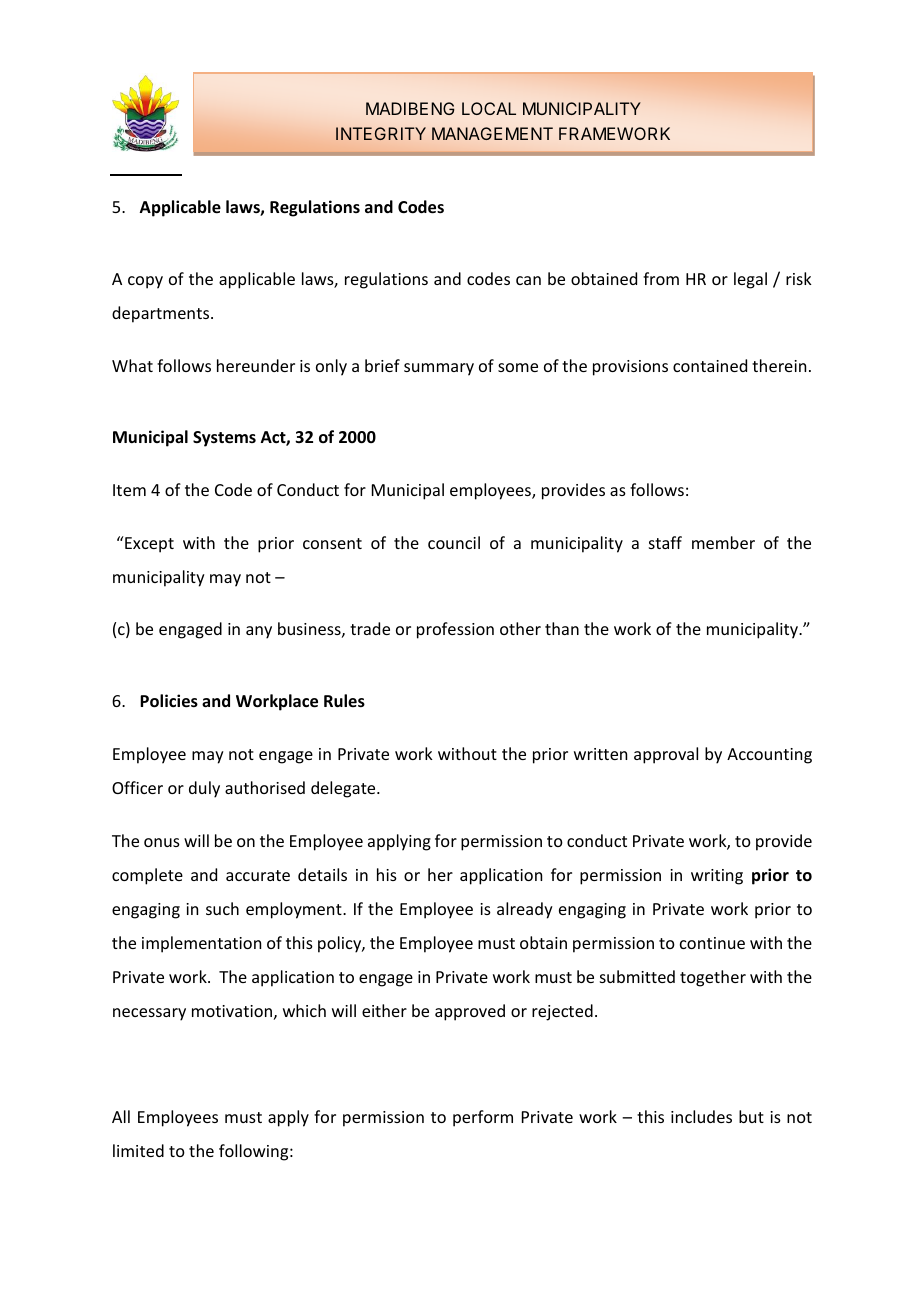 This image has width=924, height=1308. What do you see at coordinates (750, 280) in the image?
I see `legal` at bounding box center [750, 280].
